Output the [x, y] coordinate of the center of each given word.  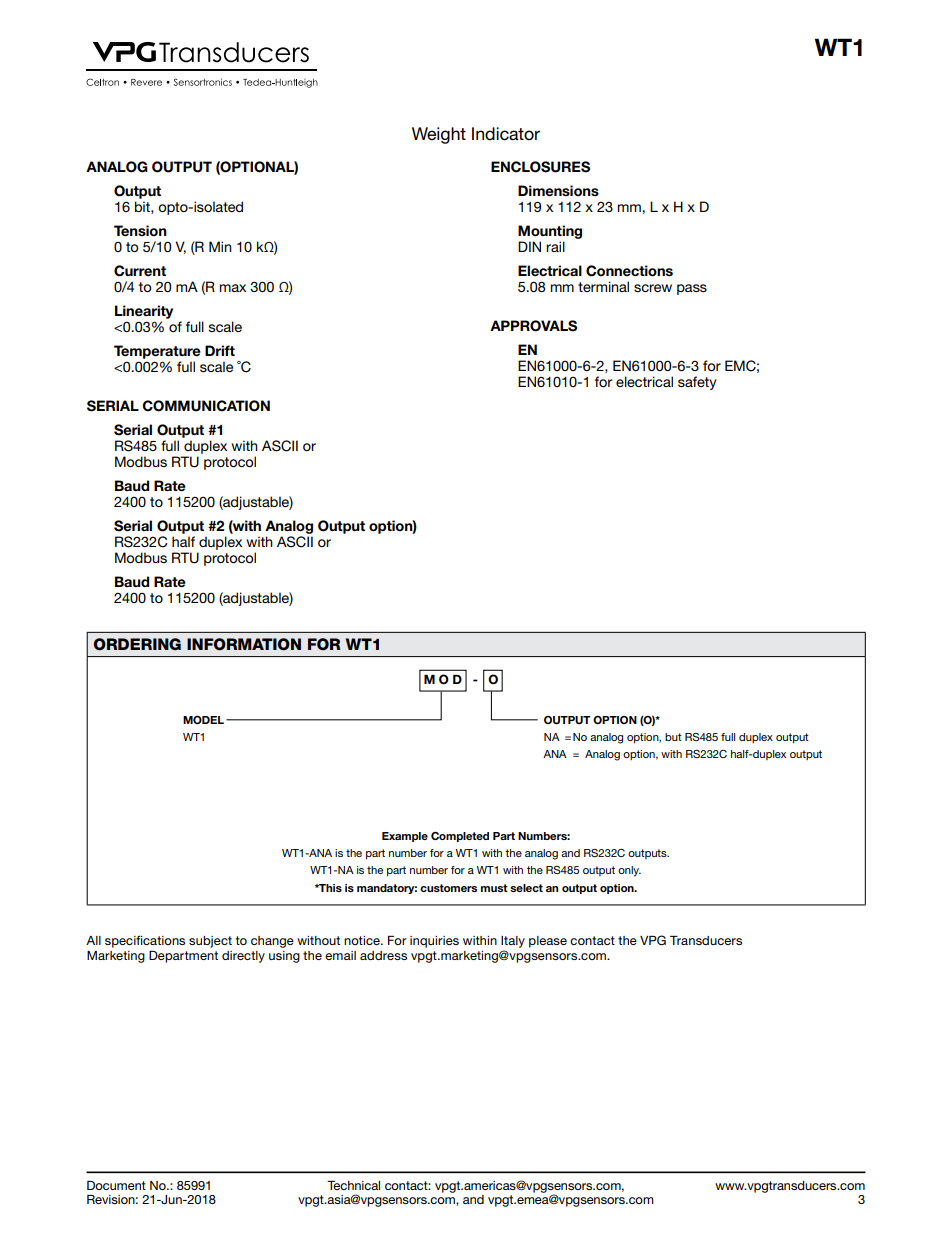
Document [116, 1185]
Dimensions [558, 191]
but [673, 737]
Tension [140, 231]
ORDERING [137, 644]
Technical [353, 1185]
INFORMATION [244, 644]
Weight [439, 135]
